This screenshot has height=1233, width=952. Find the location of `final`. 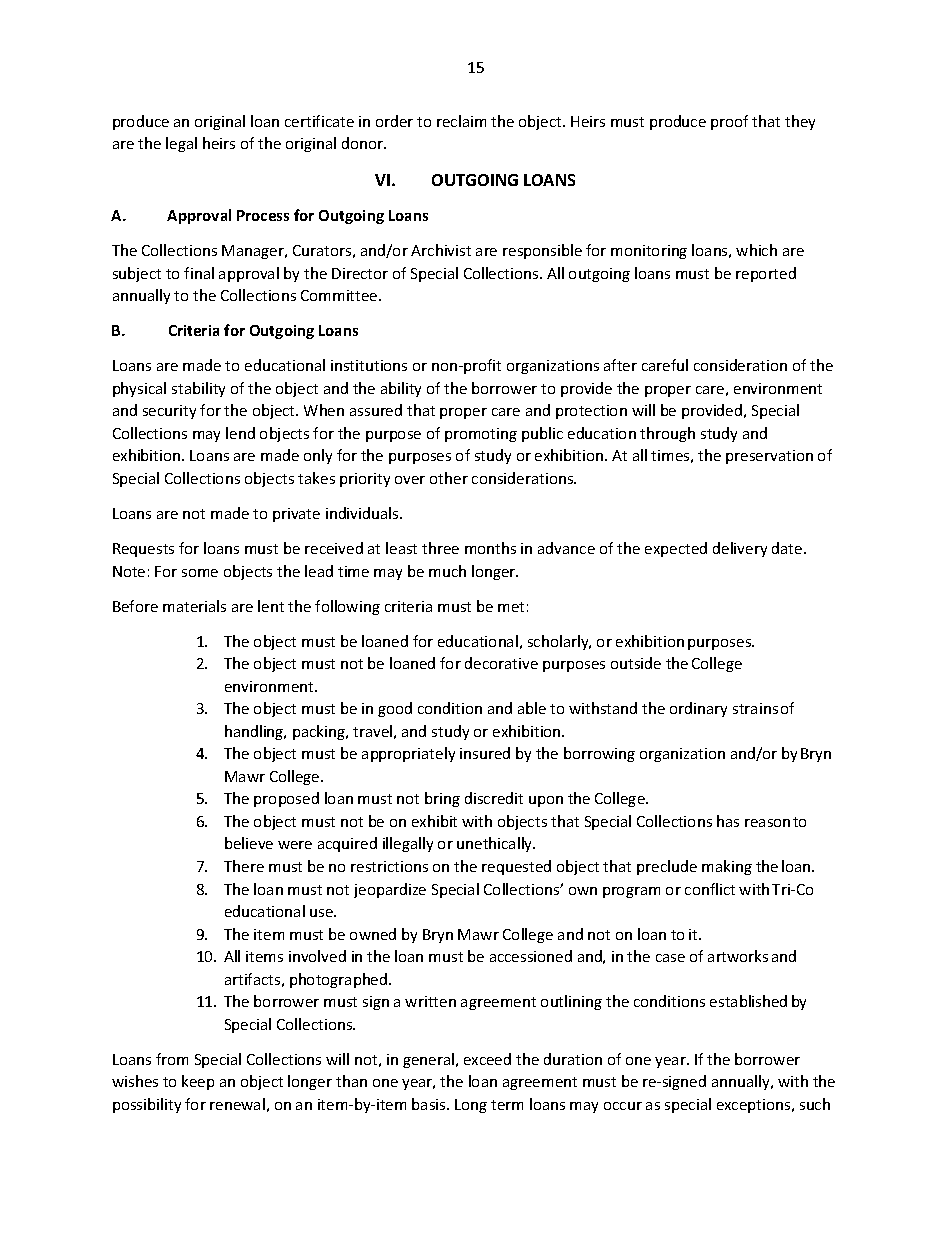

final is located at coordinates (199, 273).
